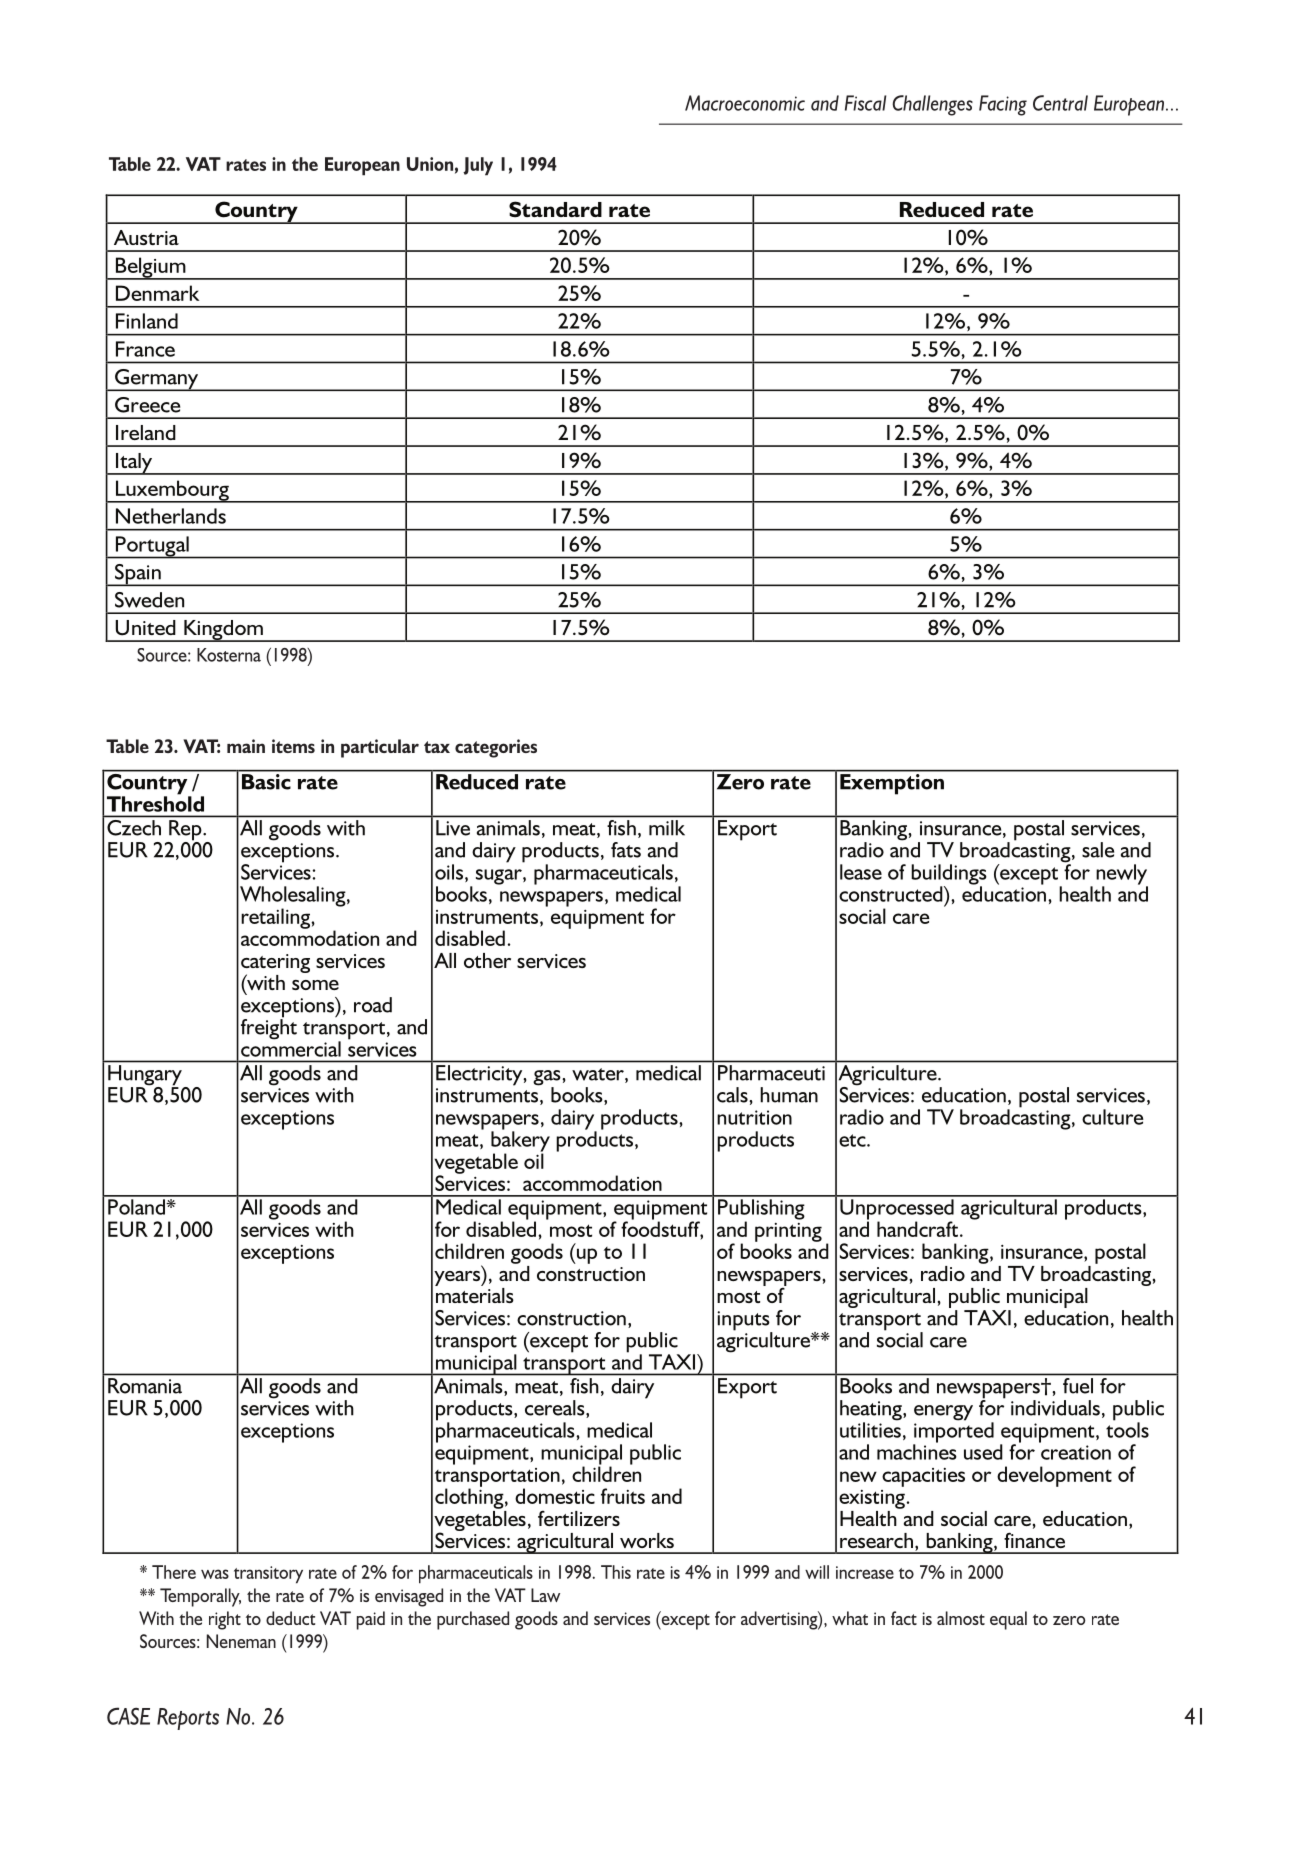 The width and height of the screenshot is (1308, 1851). I want to click on right, so click(225, 1620).
